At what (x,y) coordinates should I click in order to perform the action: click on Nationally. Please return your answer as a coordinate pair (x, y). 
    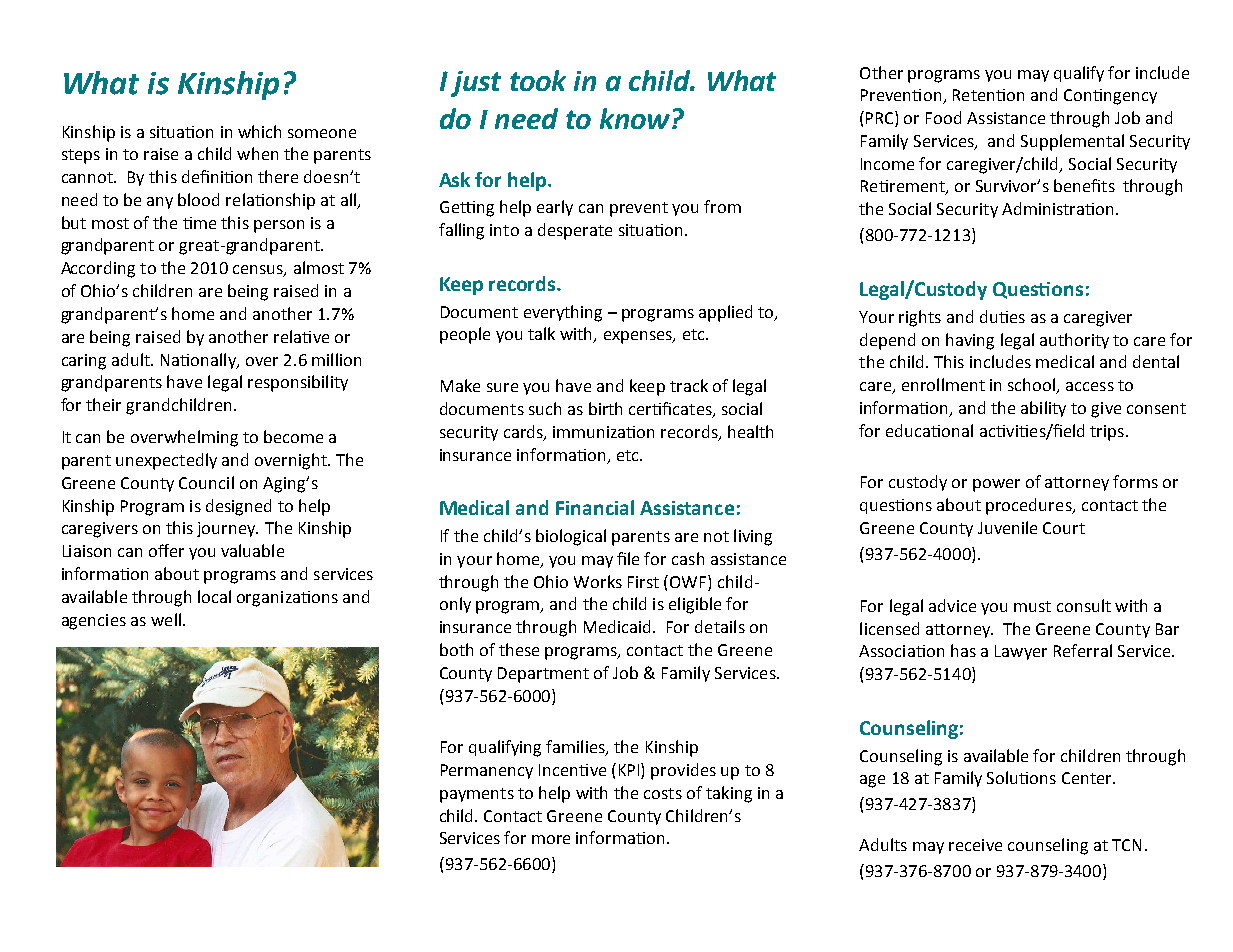
    Looking at the image, I should click on (199, 361).
